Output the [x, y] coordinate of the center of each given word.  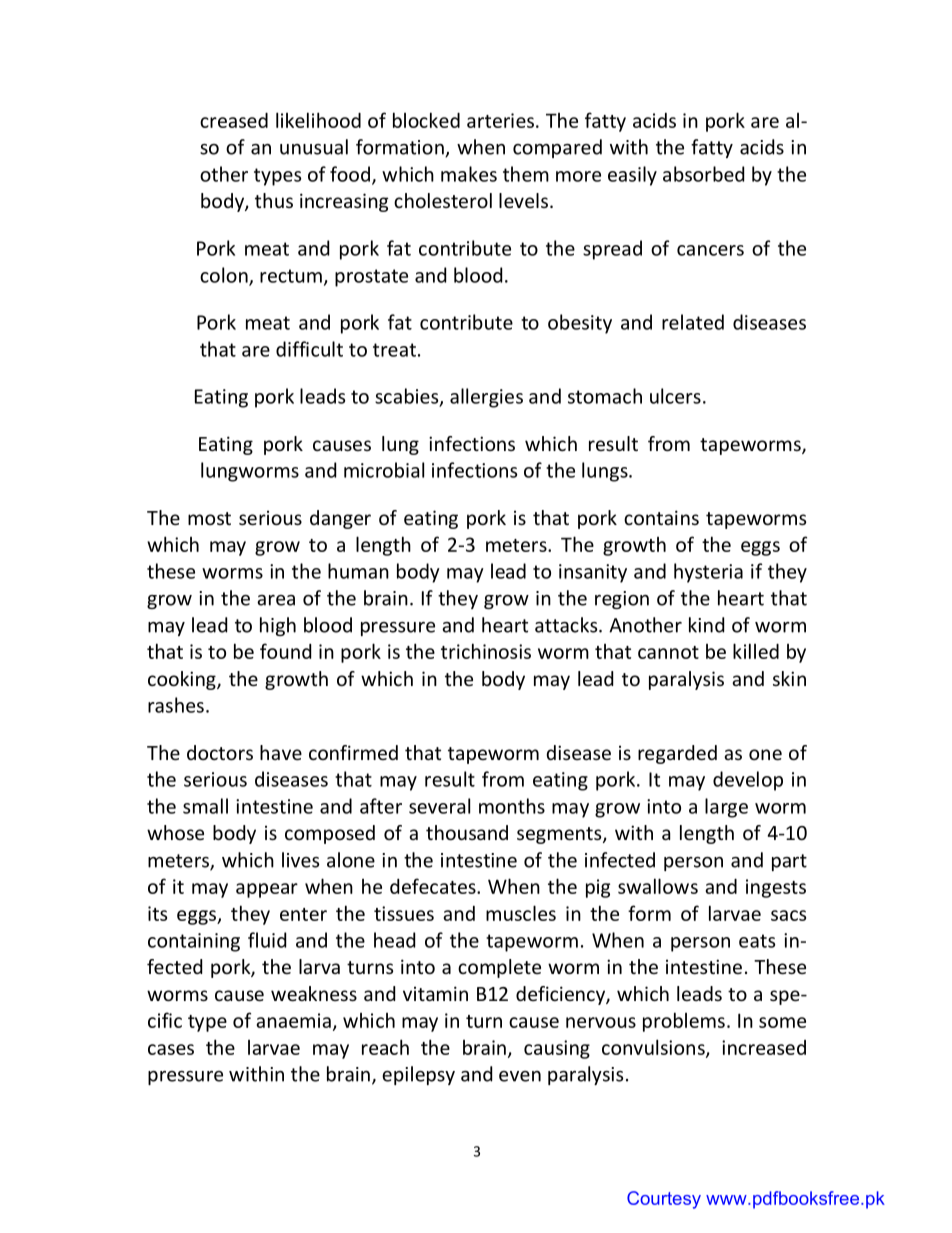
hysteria [708, 573]
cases [171, 1049]
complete [499, 968]
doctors [220, 752]
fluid [267, 940]
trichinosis [486, 651]
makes [469, 174]
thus [274, 200]
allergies [486, 398]
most [209, 518]
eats [757, 941]
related [693, 322]
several [439, 806]
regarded [677, 754]
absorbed [703, 174]
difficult [309, 349]
